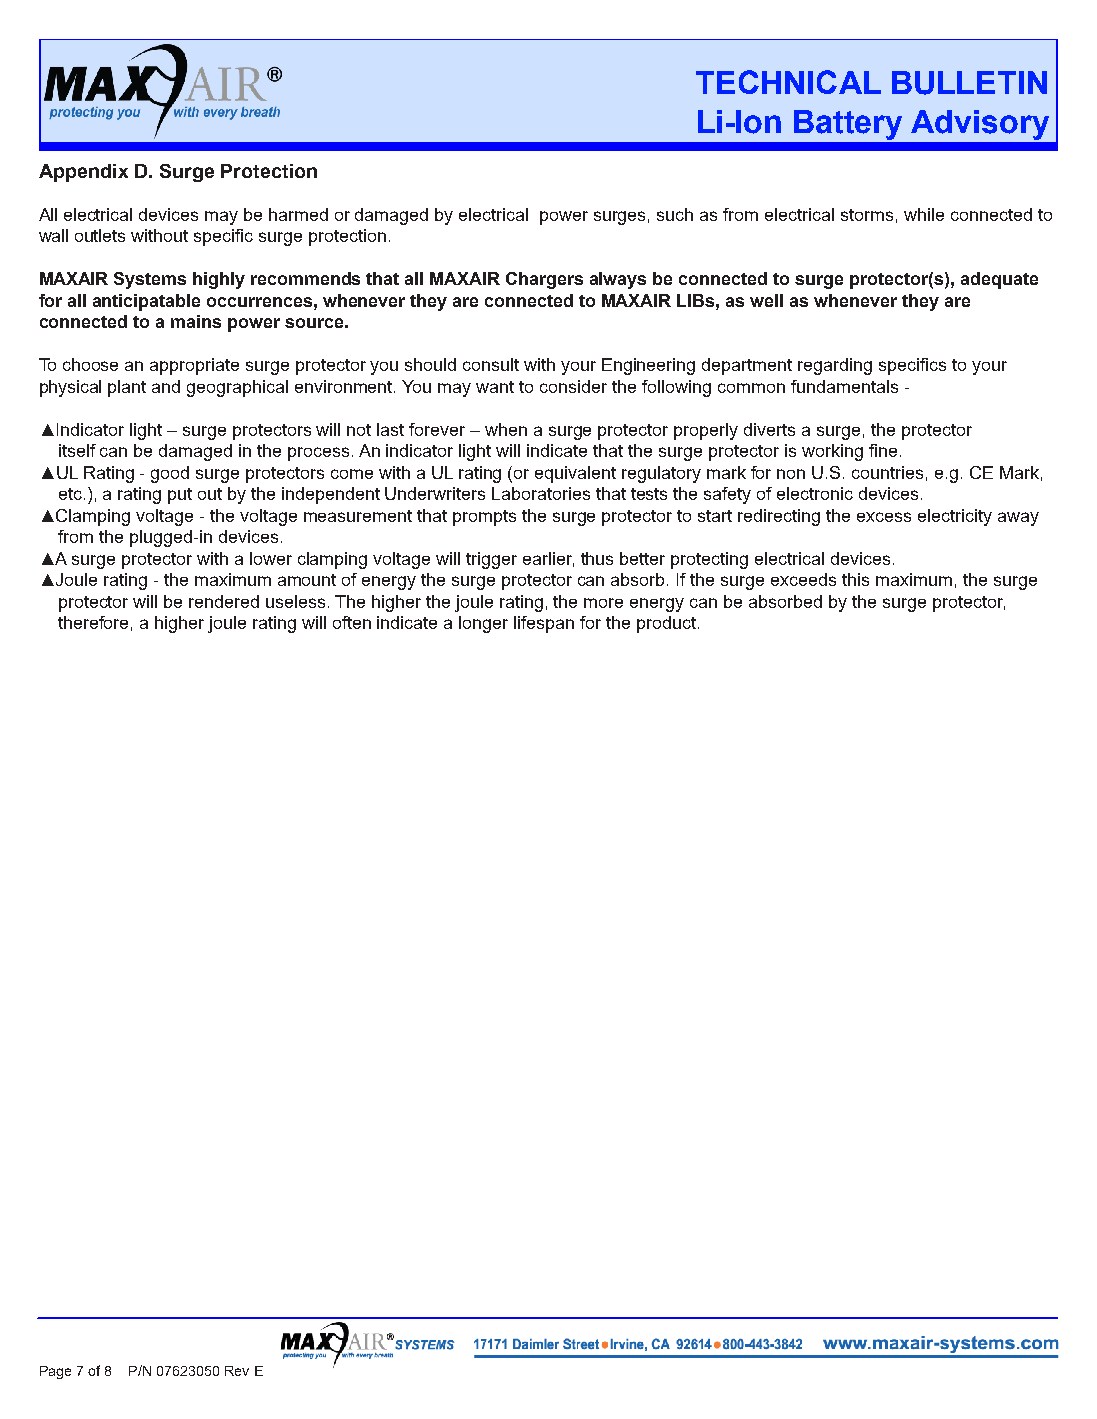  I want to click on Appendix, so click(83, 173).
